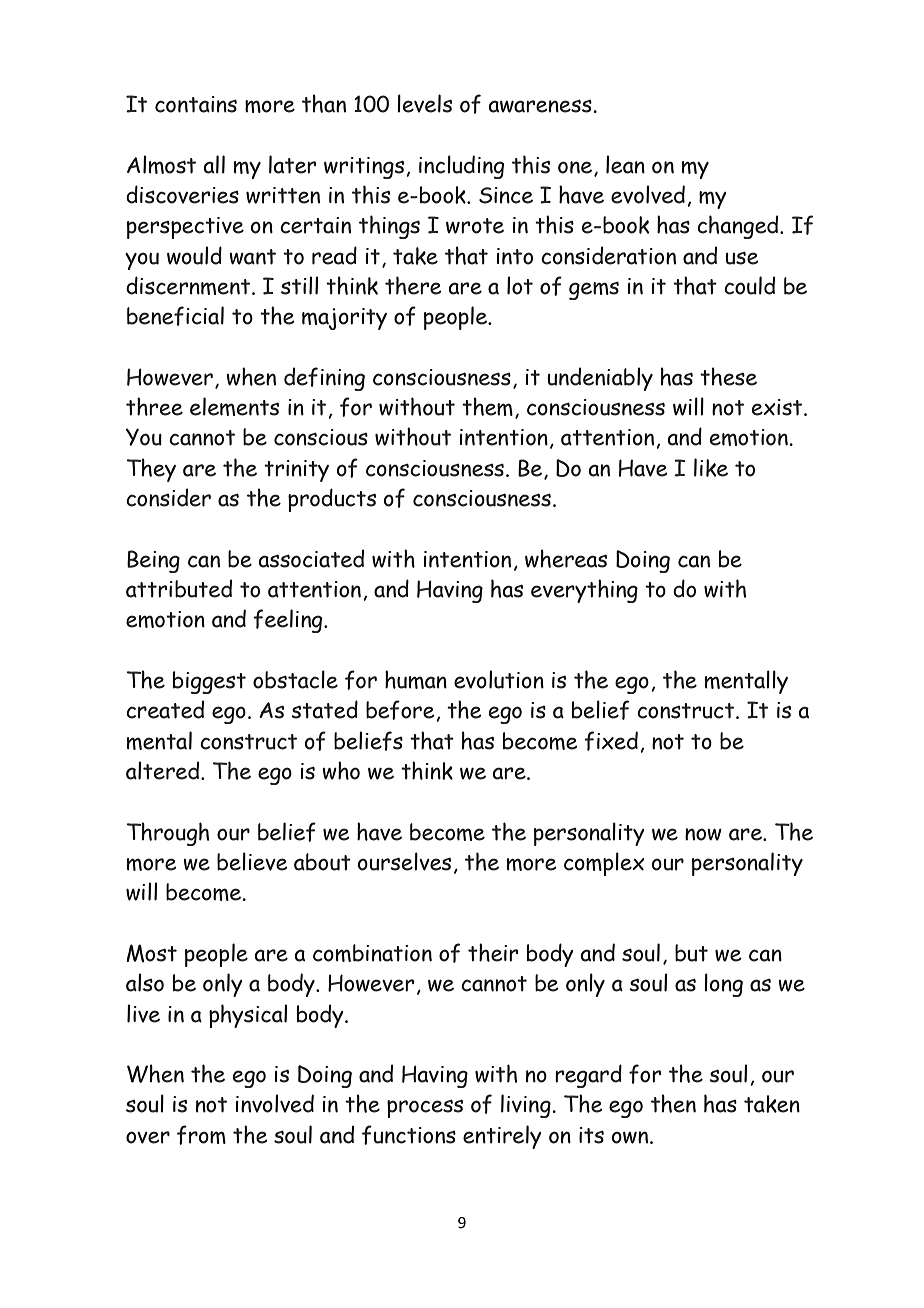 This page has width=924, height=1308. Describe the element at coordinates (164, 770) in the page. I see `altered` at that location.
